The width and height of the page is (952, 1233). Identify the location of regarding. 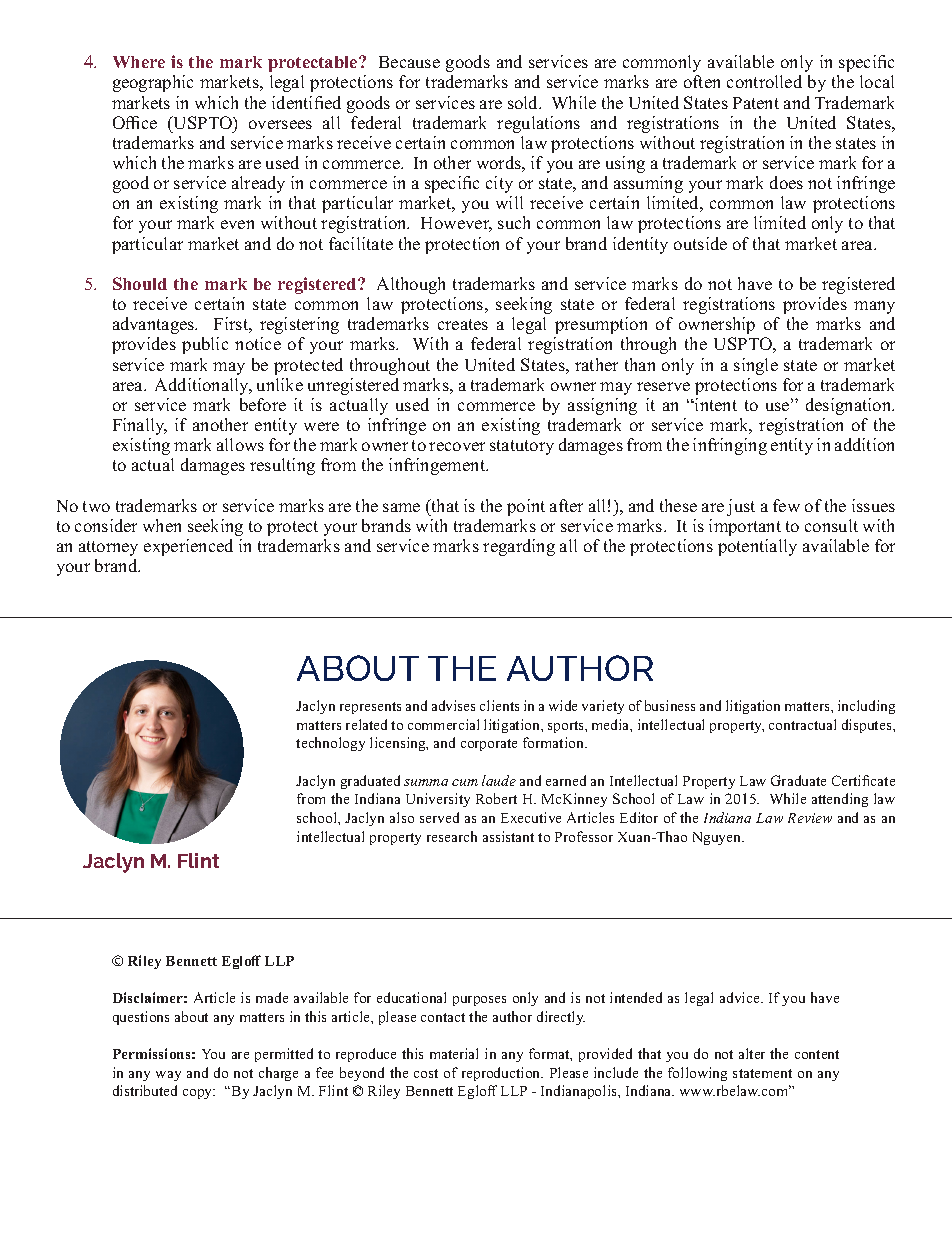
(519, 547).
